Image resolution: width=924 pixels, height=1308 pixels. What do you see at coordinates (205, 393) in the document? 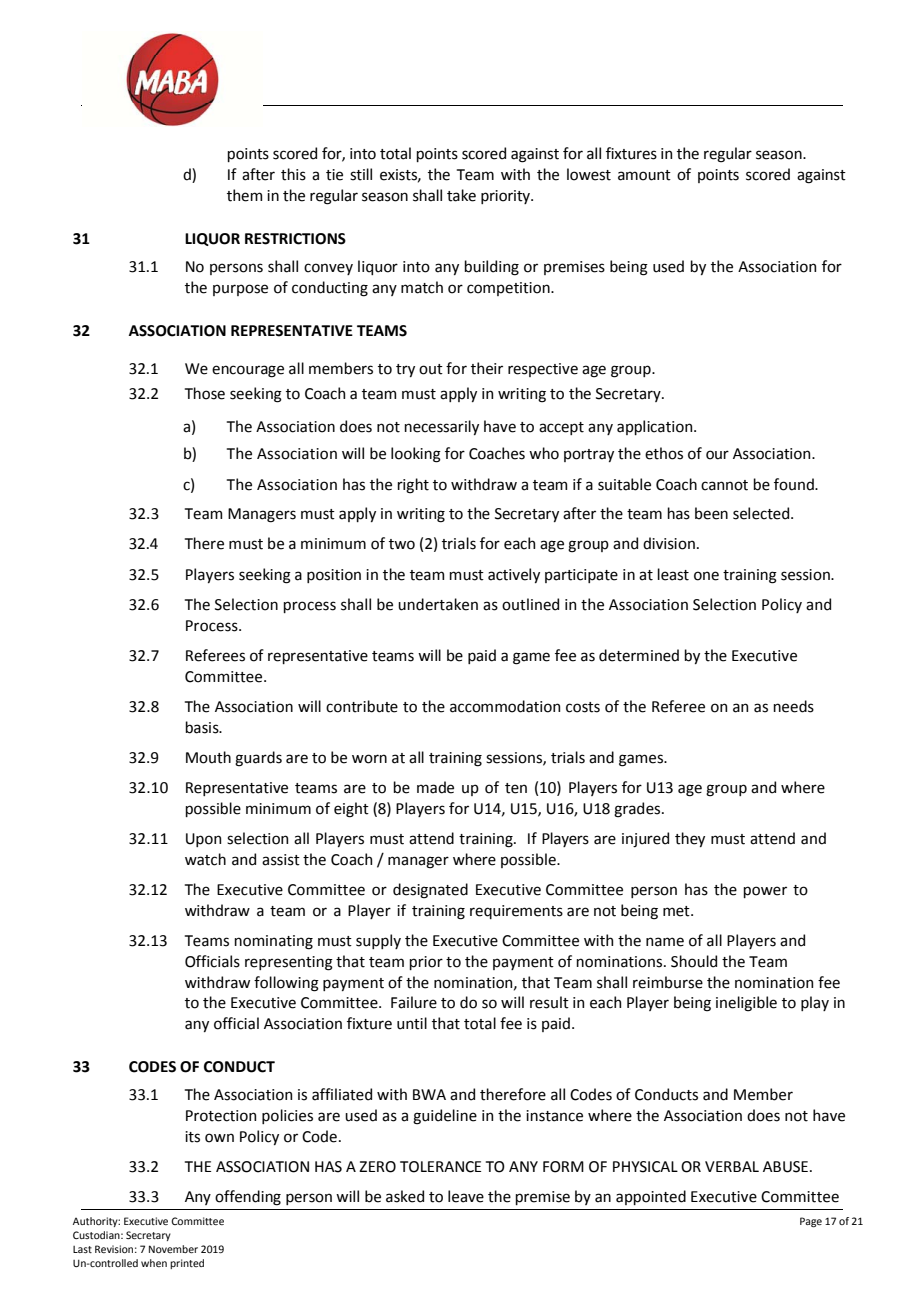
I see `Those` at bounding box center [205, 393].
